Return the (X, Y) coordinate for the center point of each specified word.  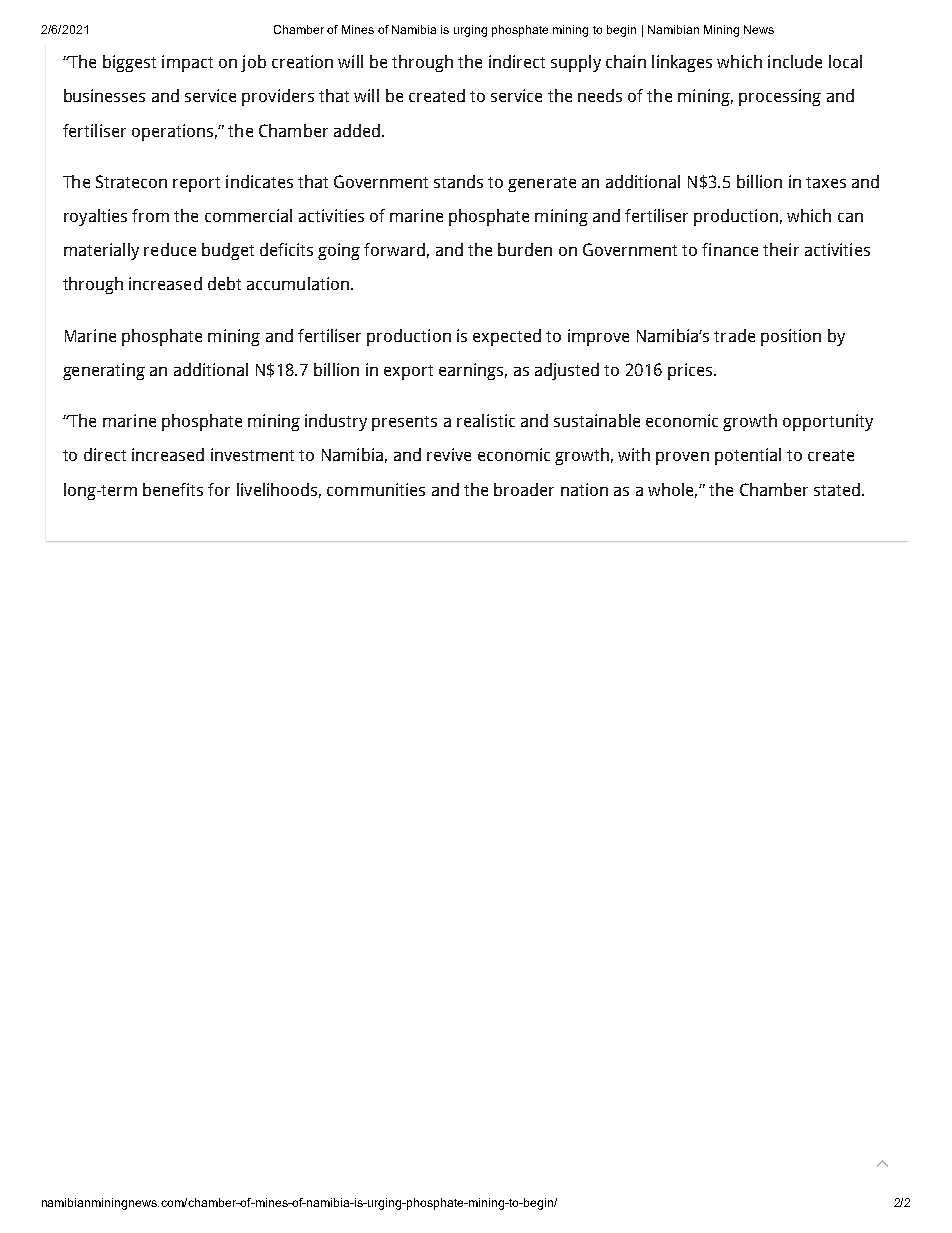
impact (187, 63)
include (795, 61)
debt (224, 283)
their (781, 249)
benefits (173, 489)
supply (576, 63)
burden (525, 249)
